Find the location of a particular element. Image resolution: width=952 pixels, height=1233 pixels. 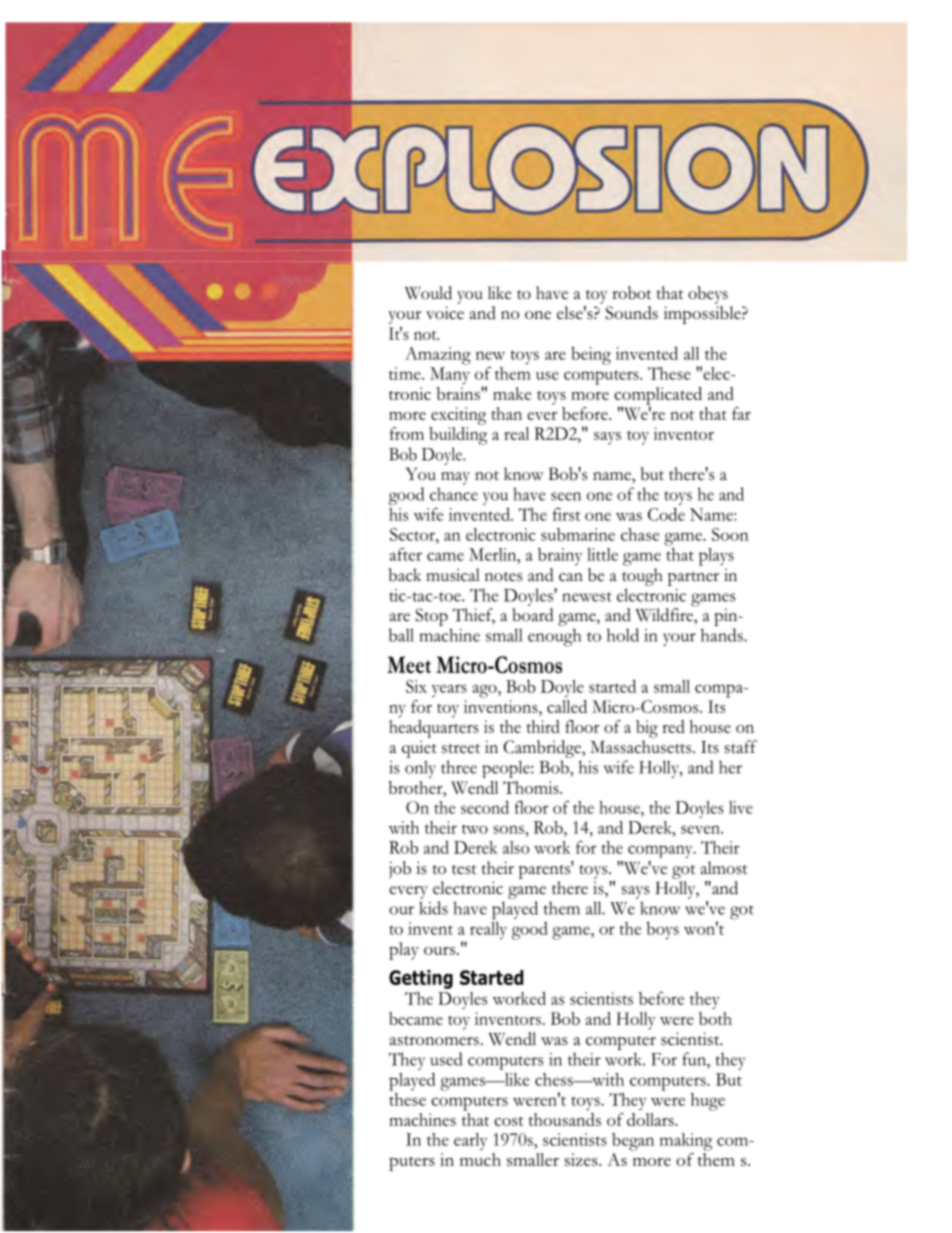

making is located at coordinates (686, 1142).
